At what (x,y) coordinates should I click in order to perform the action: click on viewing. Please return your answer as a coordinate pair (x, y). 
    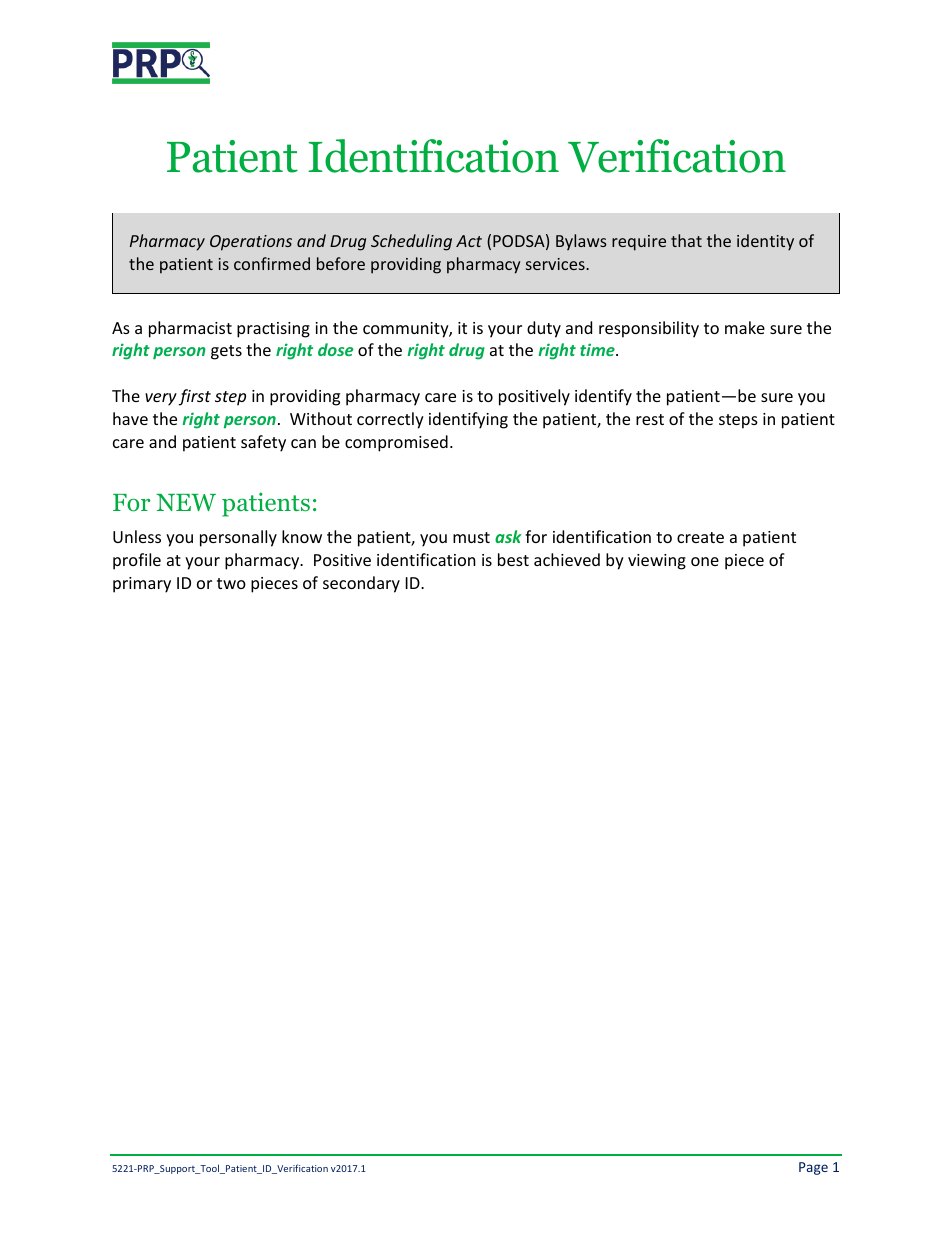
    Looking at the image, I should click on (657, 562).
